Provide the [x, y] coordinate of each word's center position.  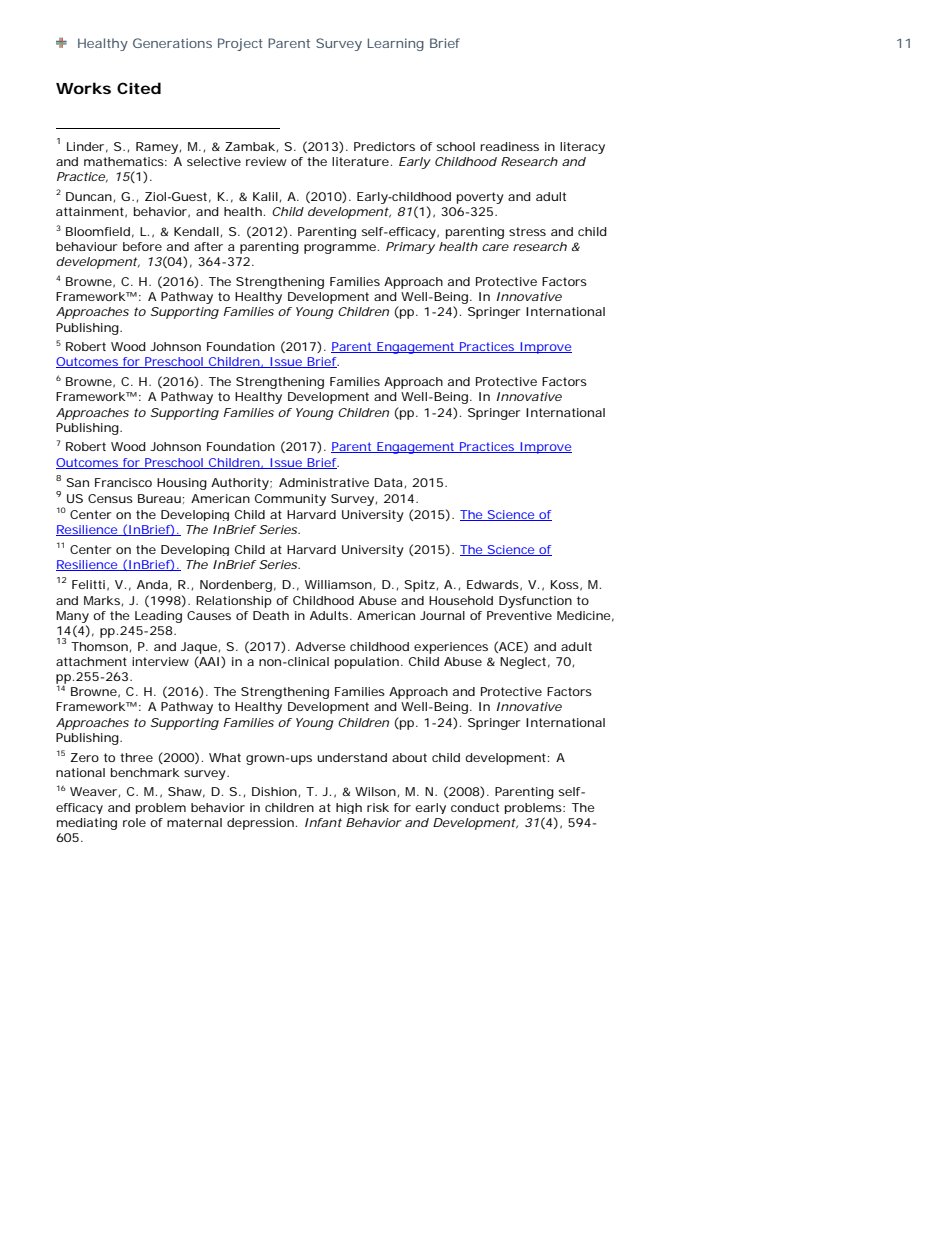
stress [527, 231]
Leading [158, 617]
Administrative [324, 482]
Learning [396, 44]
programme [340, 249]
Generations [172, 43]
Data [388, 482]
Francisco [123, 482]
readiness [509, 146]
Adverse [320, 646]
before [142, 246]
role [134, 822]
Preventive [519, 615]
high [349, 808]
